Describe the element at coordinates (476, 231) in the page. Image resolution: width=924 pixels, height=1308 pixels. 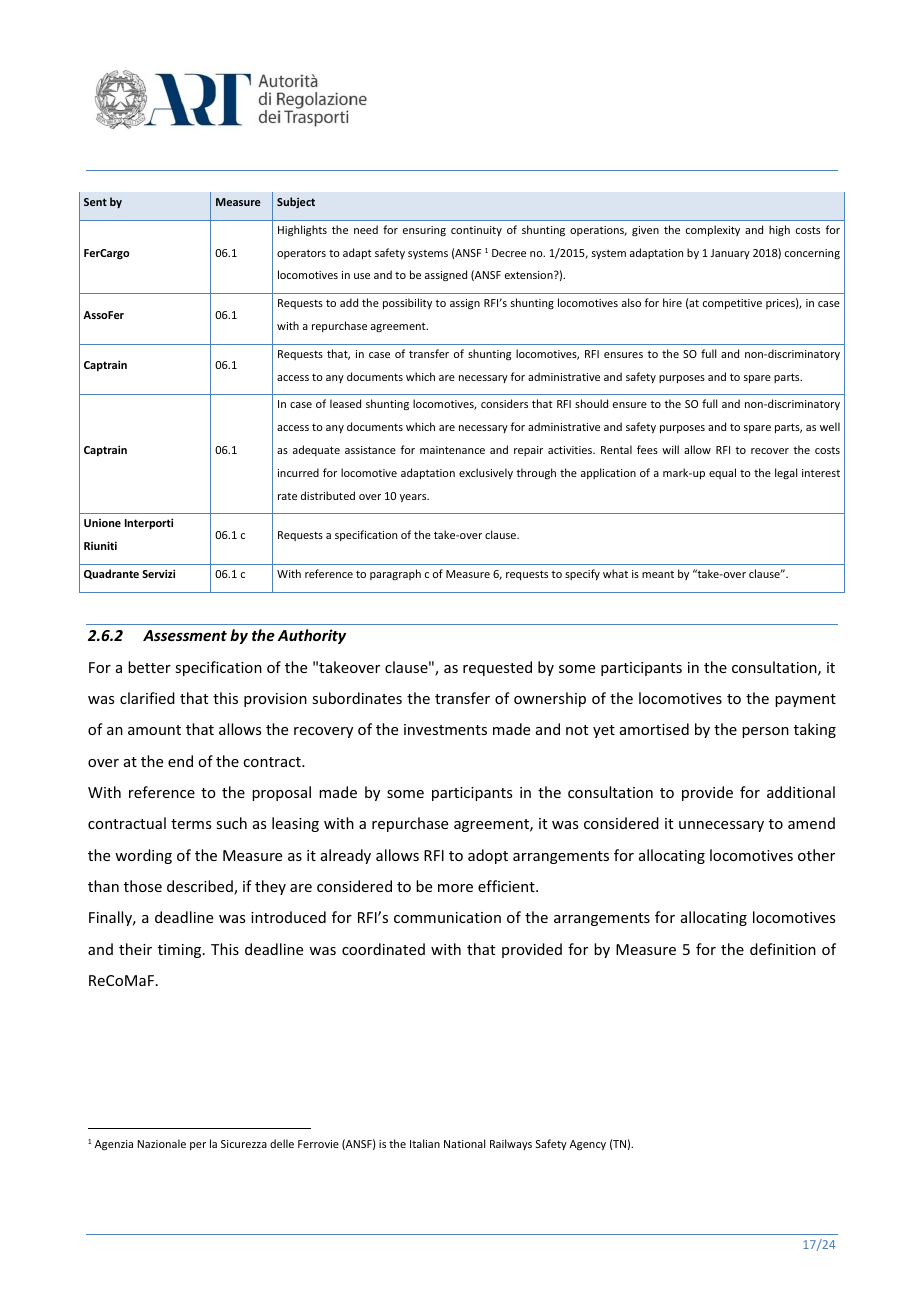
I see `continuity` at that location.
